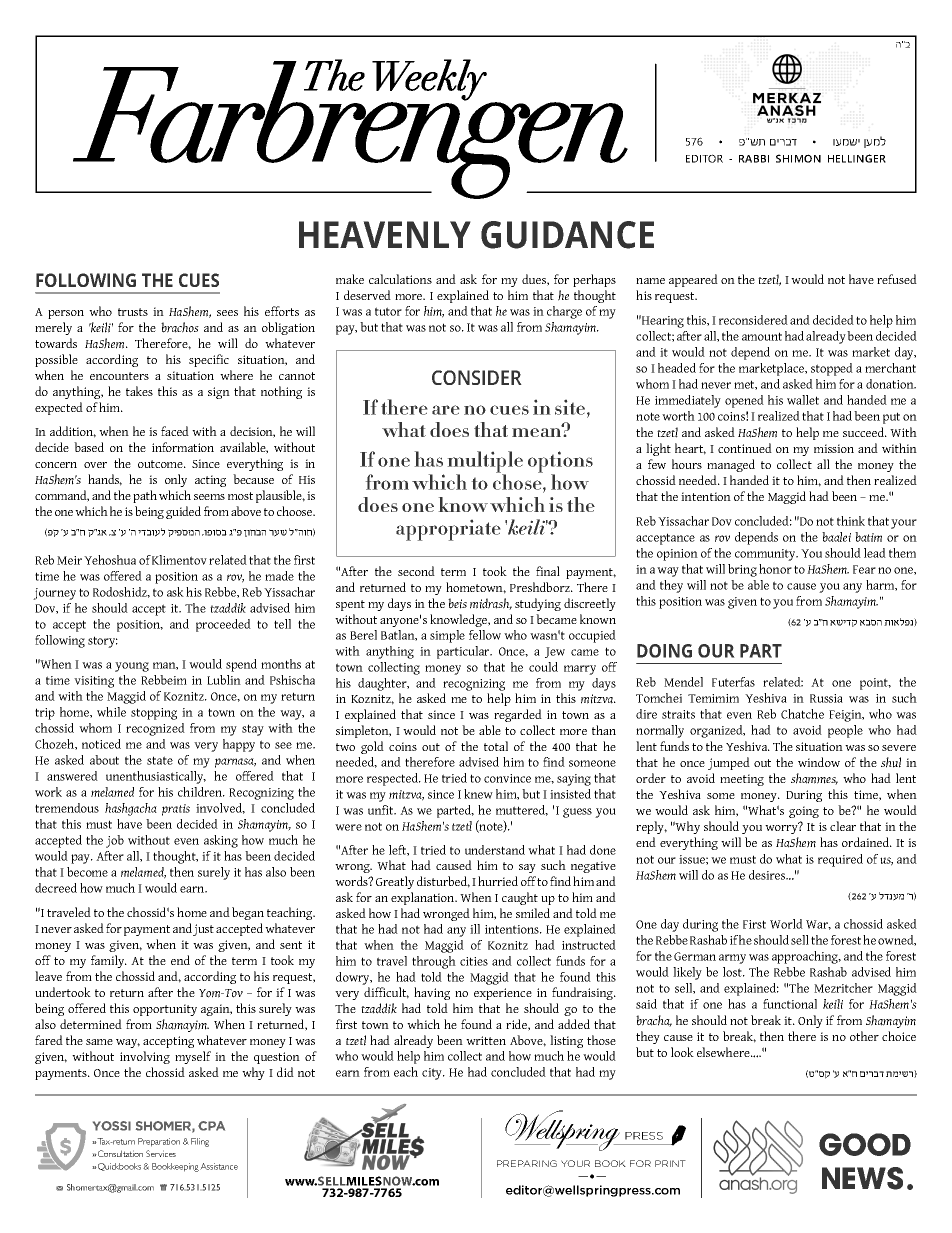  I want to click on Preparation, so click(159, 1142).
